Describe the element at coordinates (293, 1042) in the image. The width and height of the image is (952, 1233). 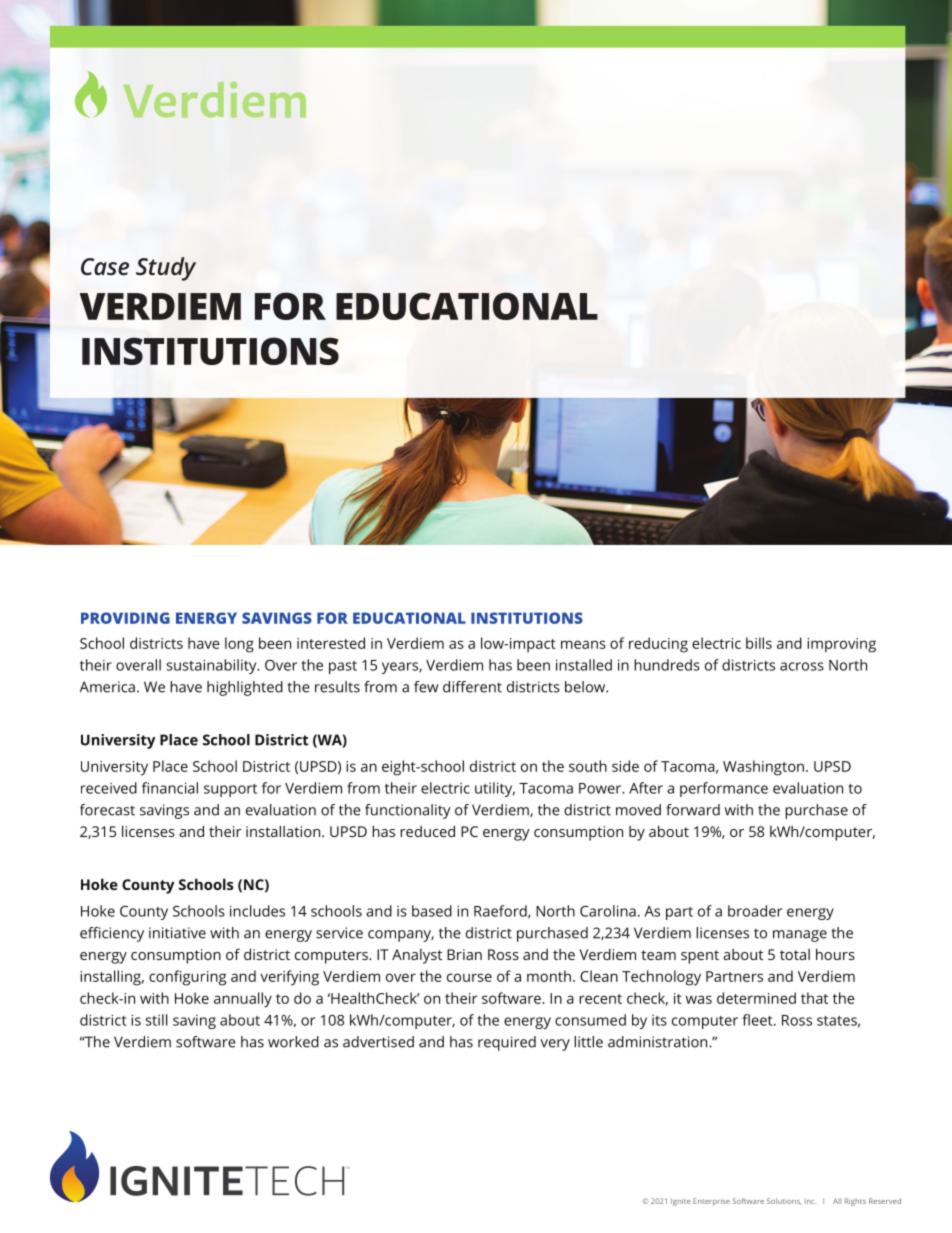
I see `worked` at that location.
